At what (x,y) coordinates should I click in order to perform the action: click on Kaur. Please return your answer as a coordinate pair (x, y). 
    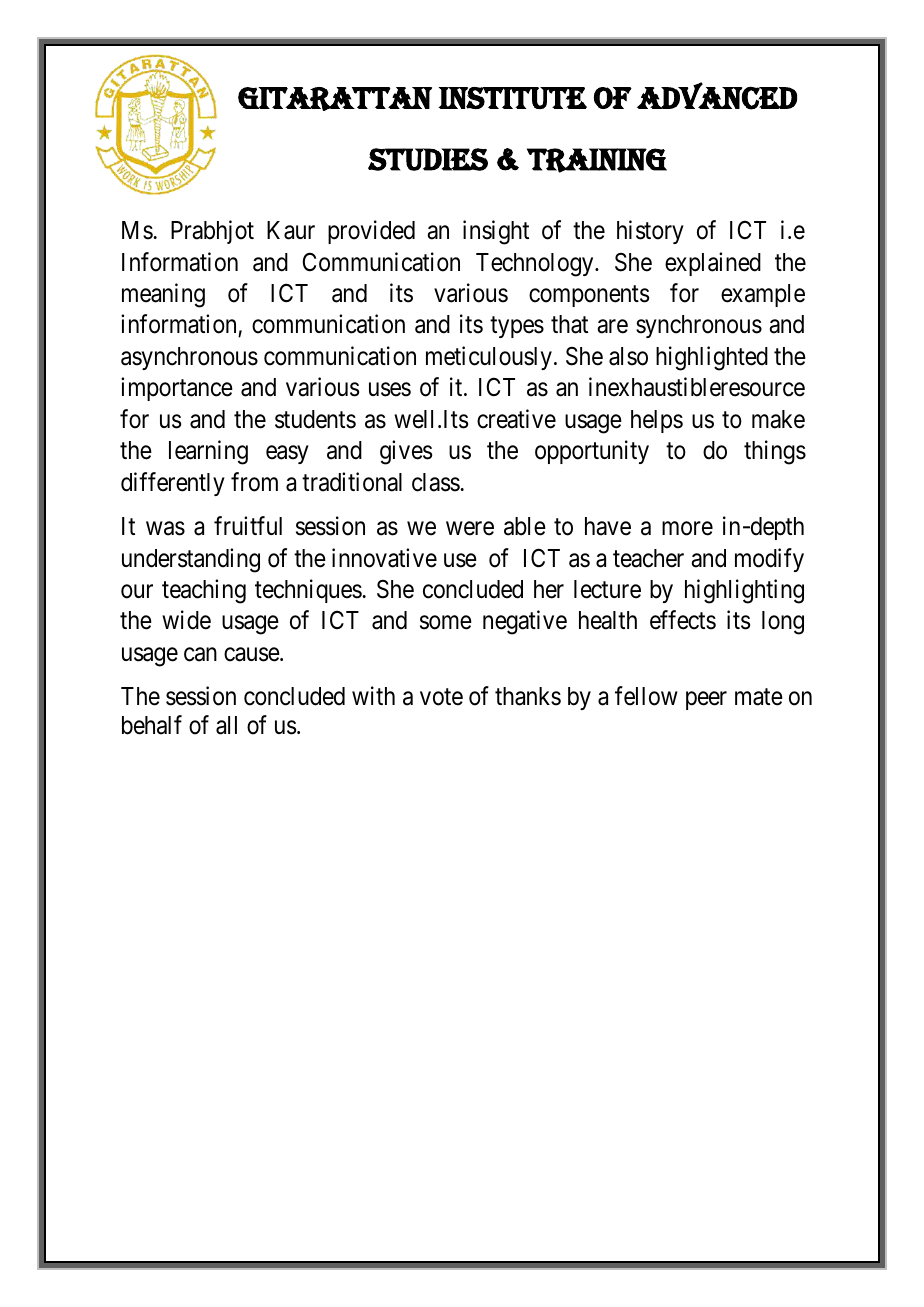
    Looking at the image, I should click on (291, 230).
